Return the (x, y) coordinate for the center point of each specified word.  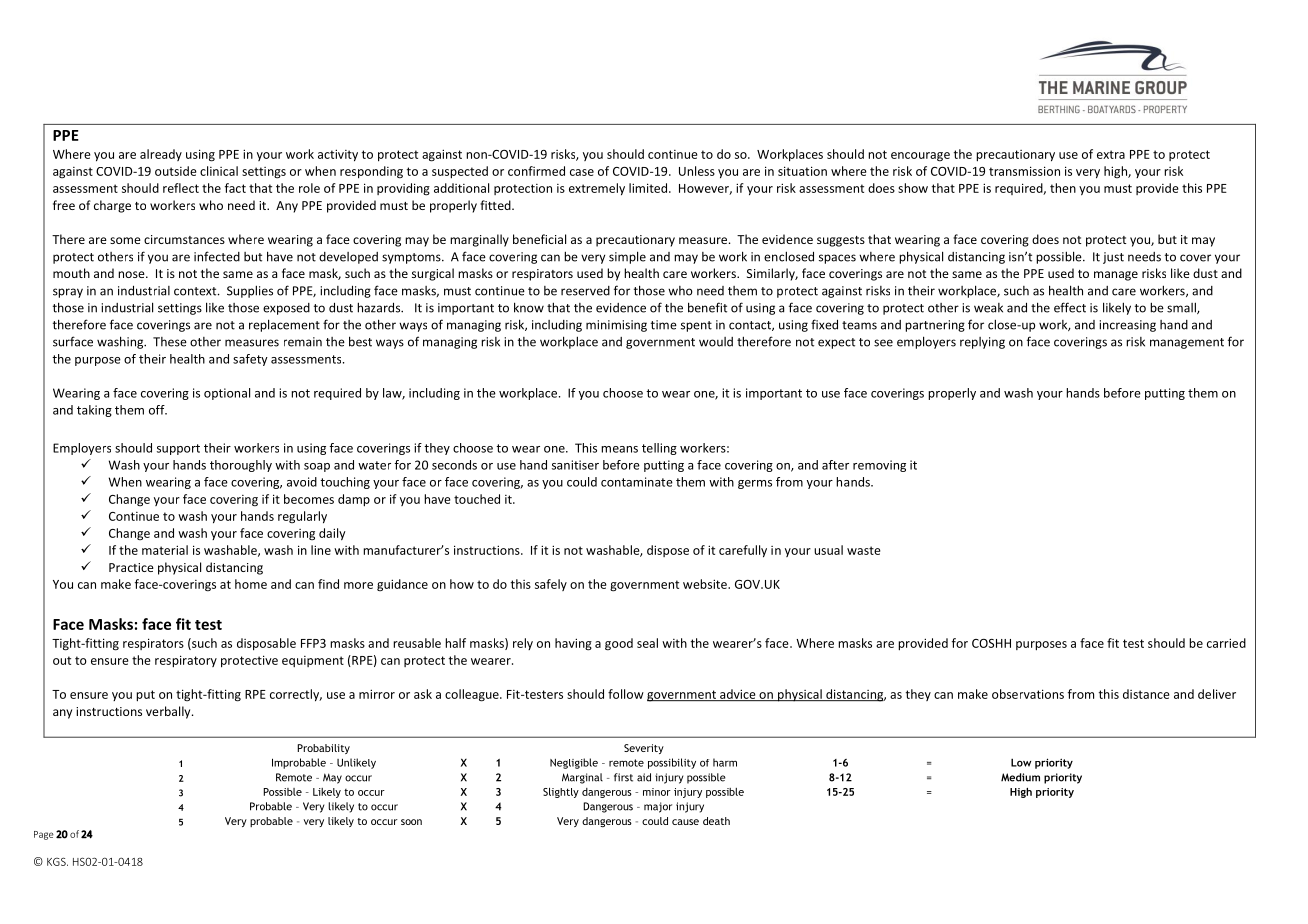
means (619, 449)
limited (649, 188)
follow (626, 694)
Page (44, 835)
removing (879, 466)
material (165, 550)
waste (864, 550)
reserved (585, 291)
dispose (668, 551)
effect (1070, 307)
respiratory (186, 661)
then (1063, 188)
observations (1028, 694)
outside (176, 171)
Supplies (250, 291)
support (178, 449)
